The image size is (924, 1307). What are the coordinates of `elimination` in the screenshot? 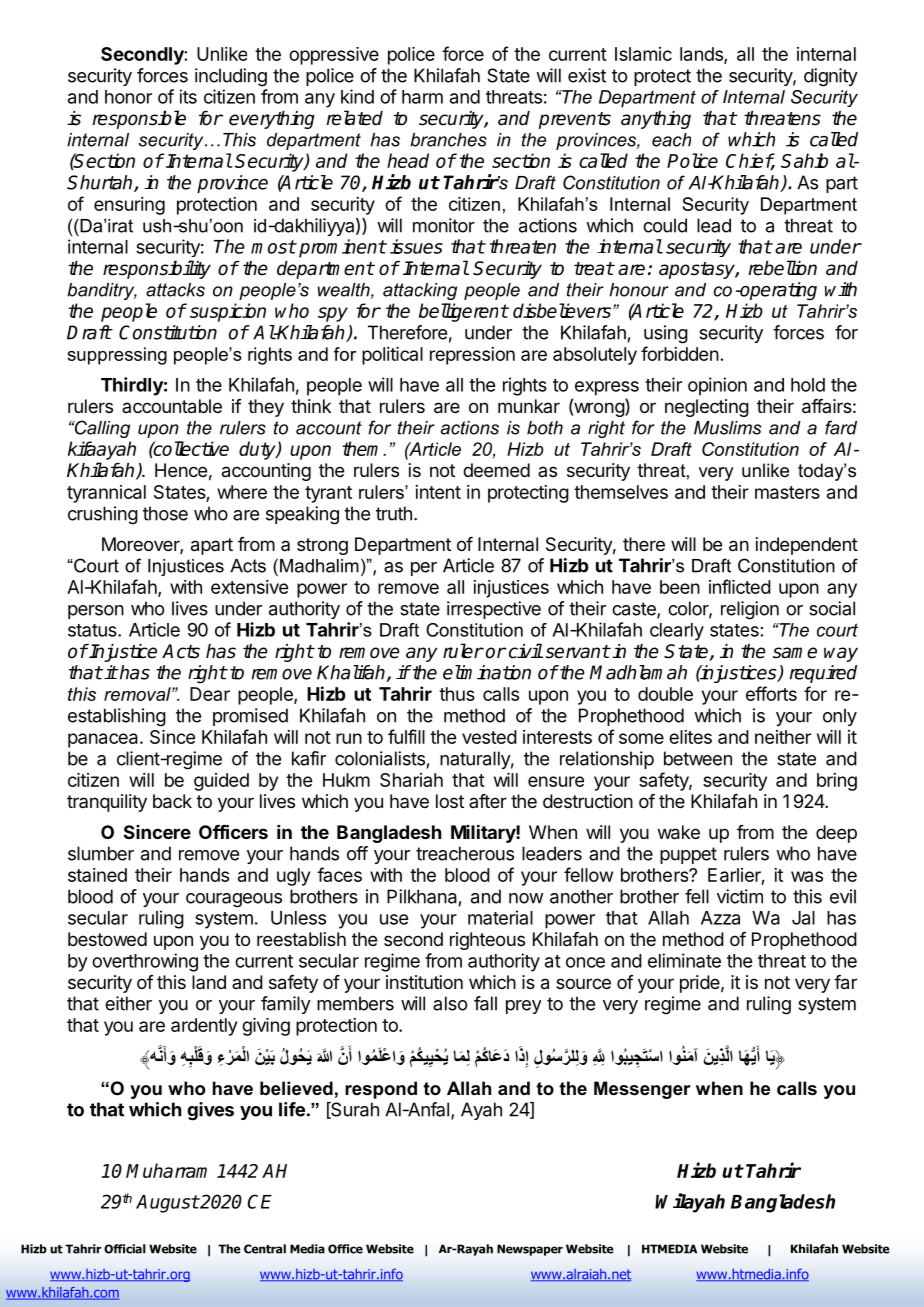 It's located at (487, 672).
